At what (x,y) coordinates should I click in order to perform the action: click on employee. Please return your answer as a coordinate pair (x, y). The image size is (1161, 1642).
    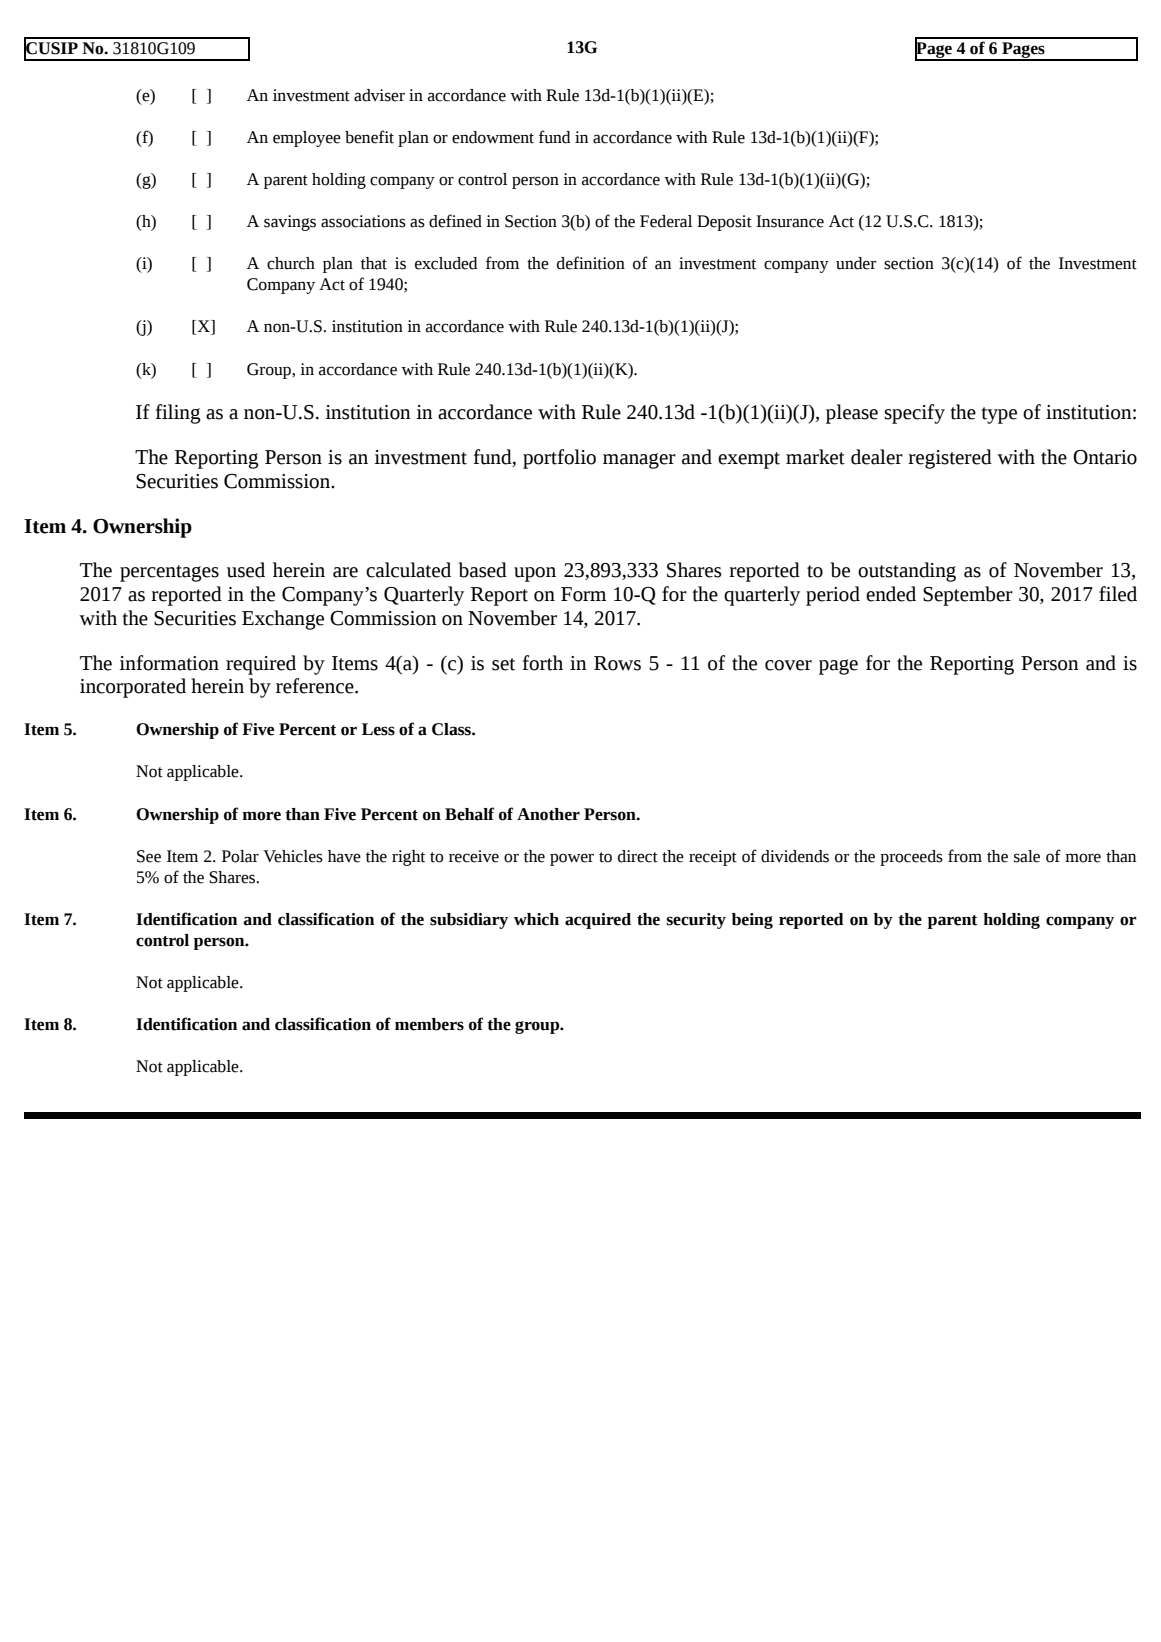
    Looking at the image, I should click on (307, 139).
